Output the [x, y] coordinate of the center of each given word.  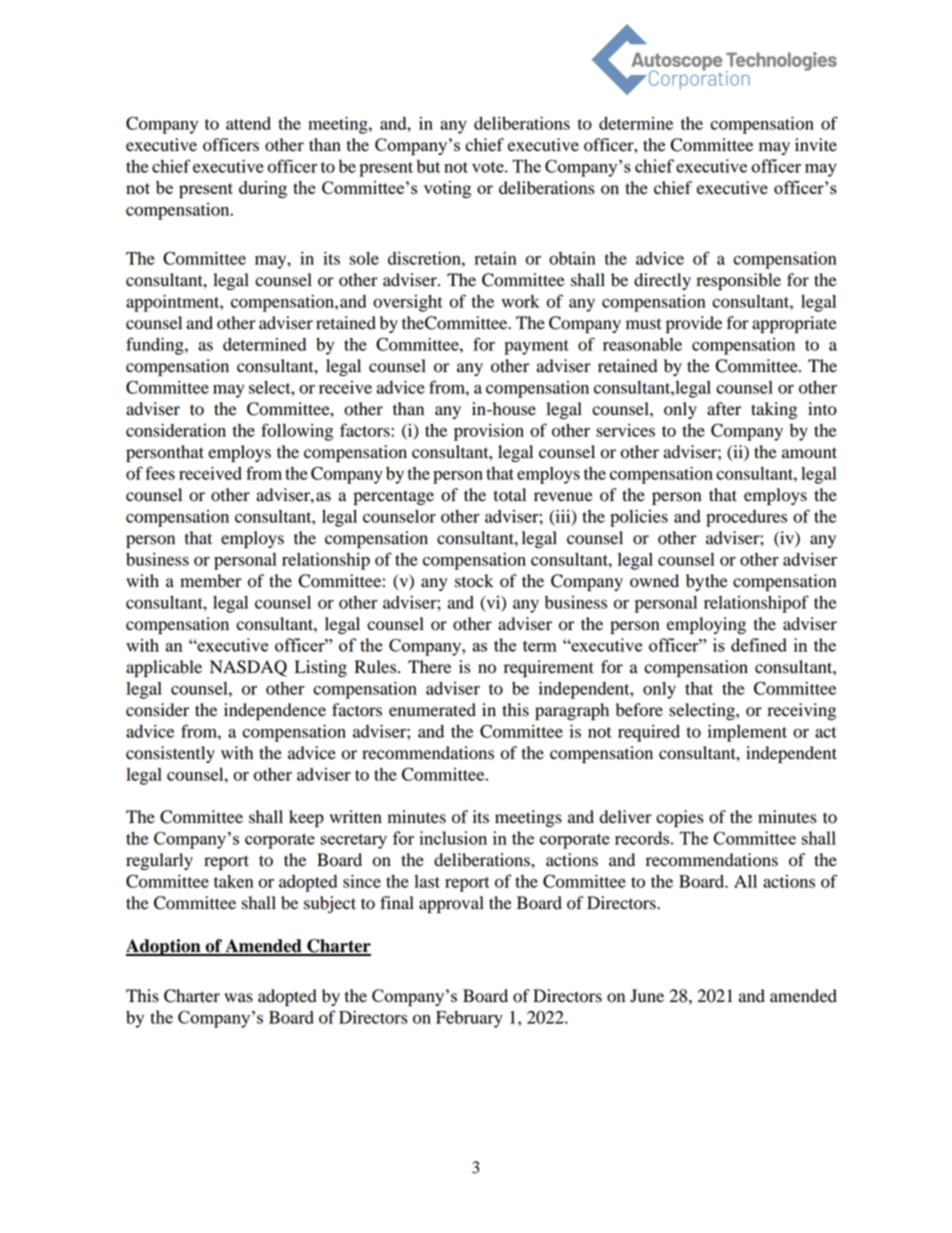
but [428, 166]
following [297, 432]
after [724, 409]
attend [248, 123]
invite [816, 145]
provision [489, 432]
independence [275, 711]
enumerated [432, 710]
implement [747, 733]
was [238, 998]
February [469, 1019]
